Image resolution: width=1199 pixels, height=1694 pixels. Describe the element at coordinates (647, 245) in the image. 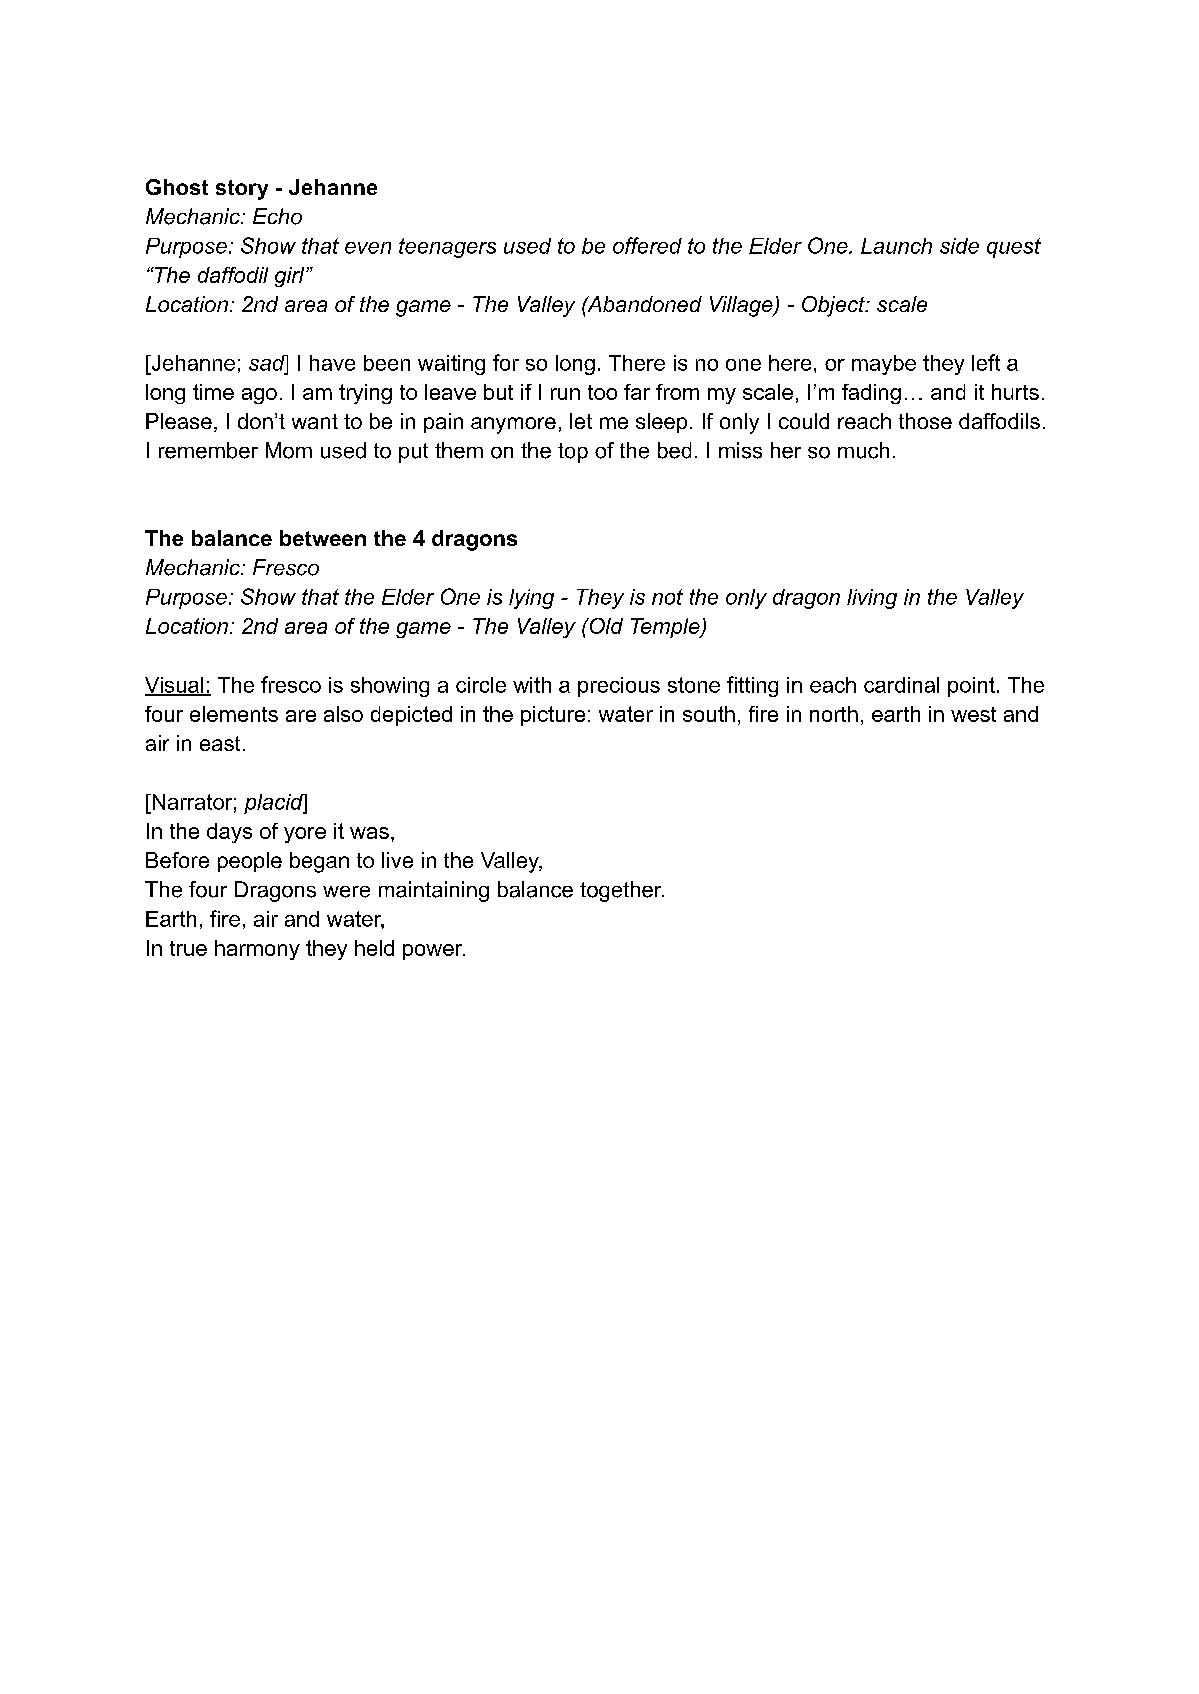

I see `offered` at that location.
